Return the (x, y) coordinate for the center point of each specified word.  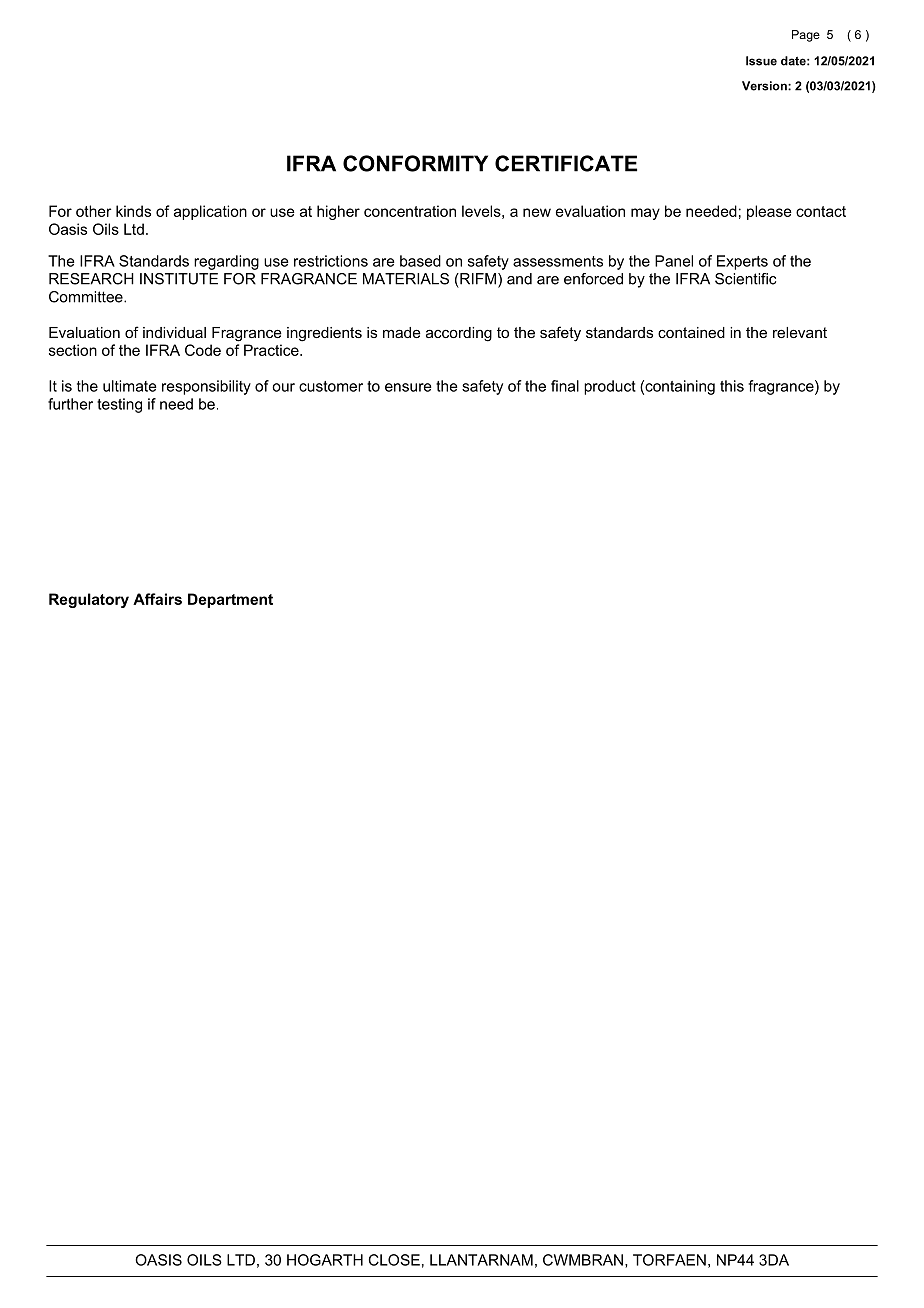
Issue (761, 61)
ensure (408, 387)
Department (230, 600)
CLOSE (394, 1260)
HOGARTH (325, 1260)
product (610, 387)
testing (119, 405)
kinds (133, 211)
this (732, 386)
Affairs (157, 599)
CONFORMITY (415, 163)
